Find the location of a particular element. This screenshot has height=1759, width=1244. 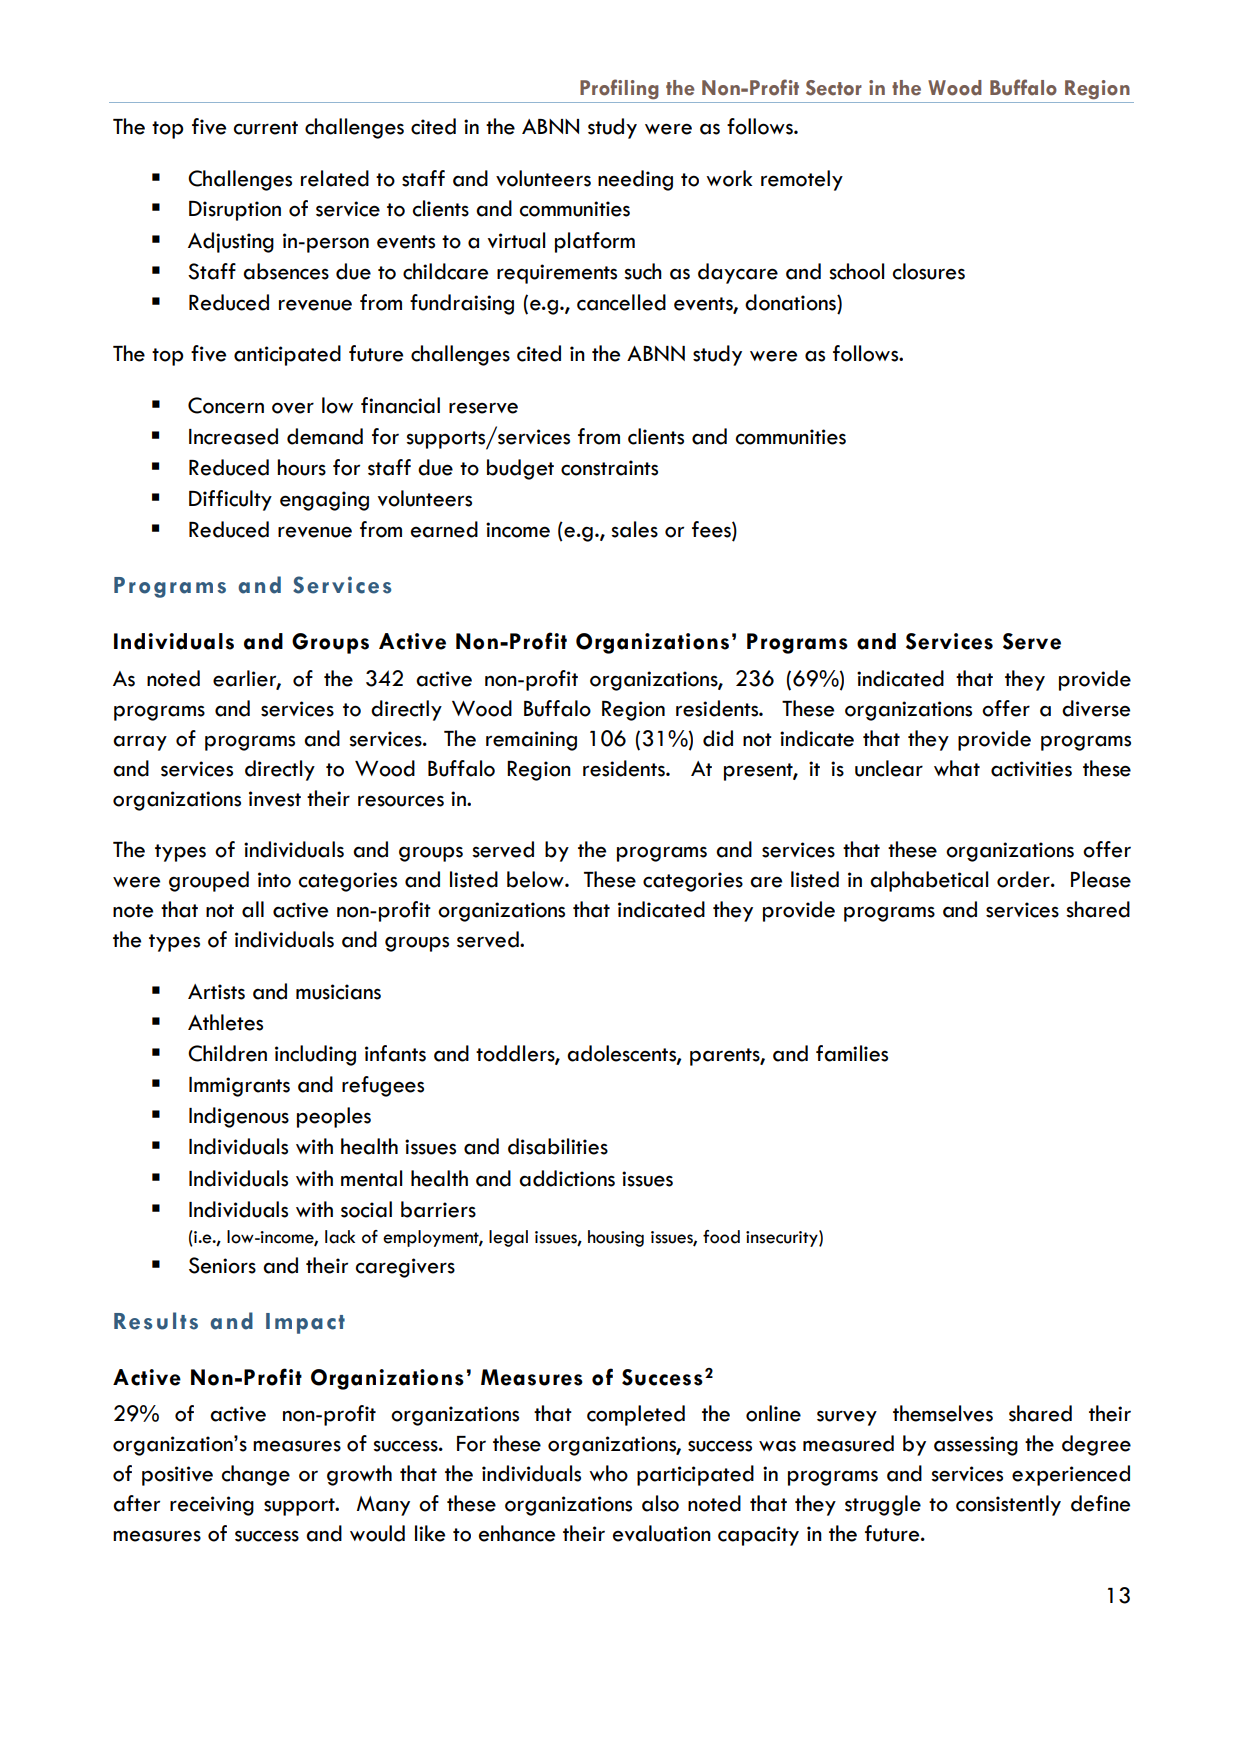

what is located at coordinates (957, 768).
